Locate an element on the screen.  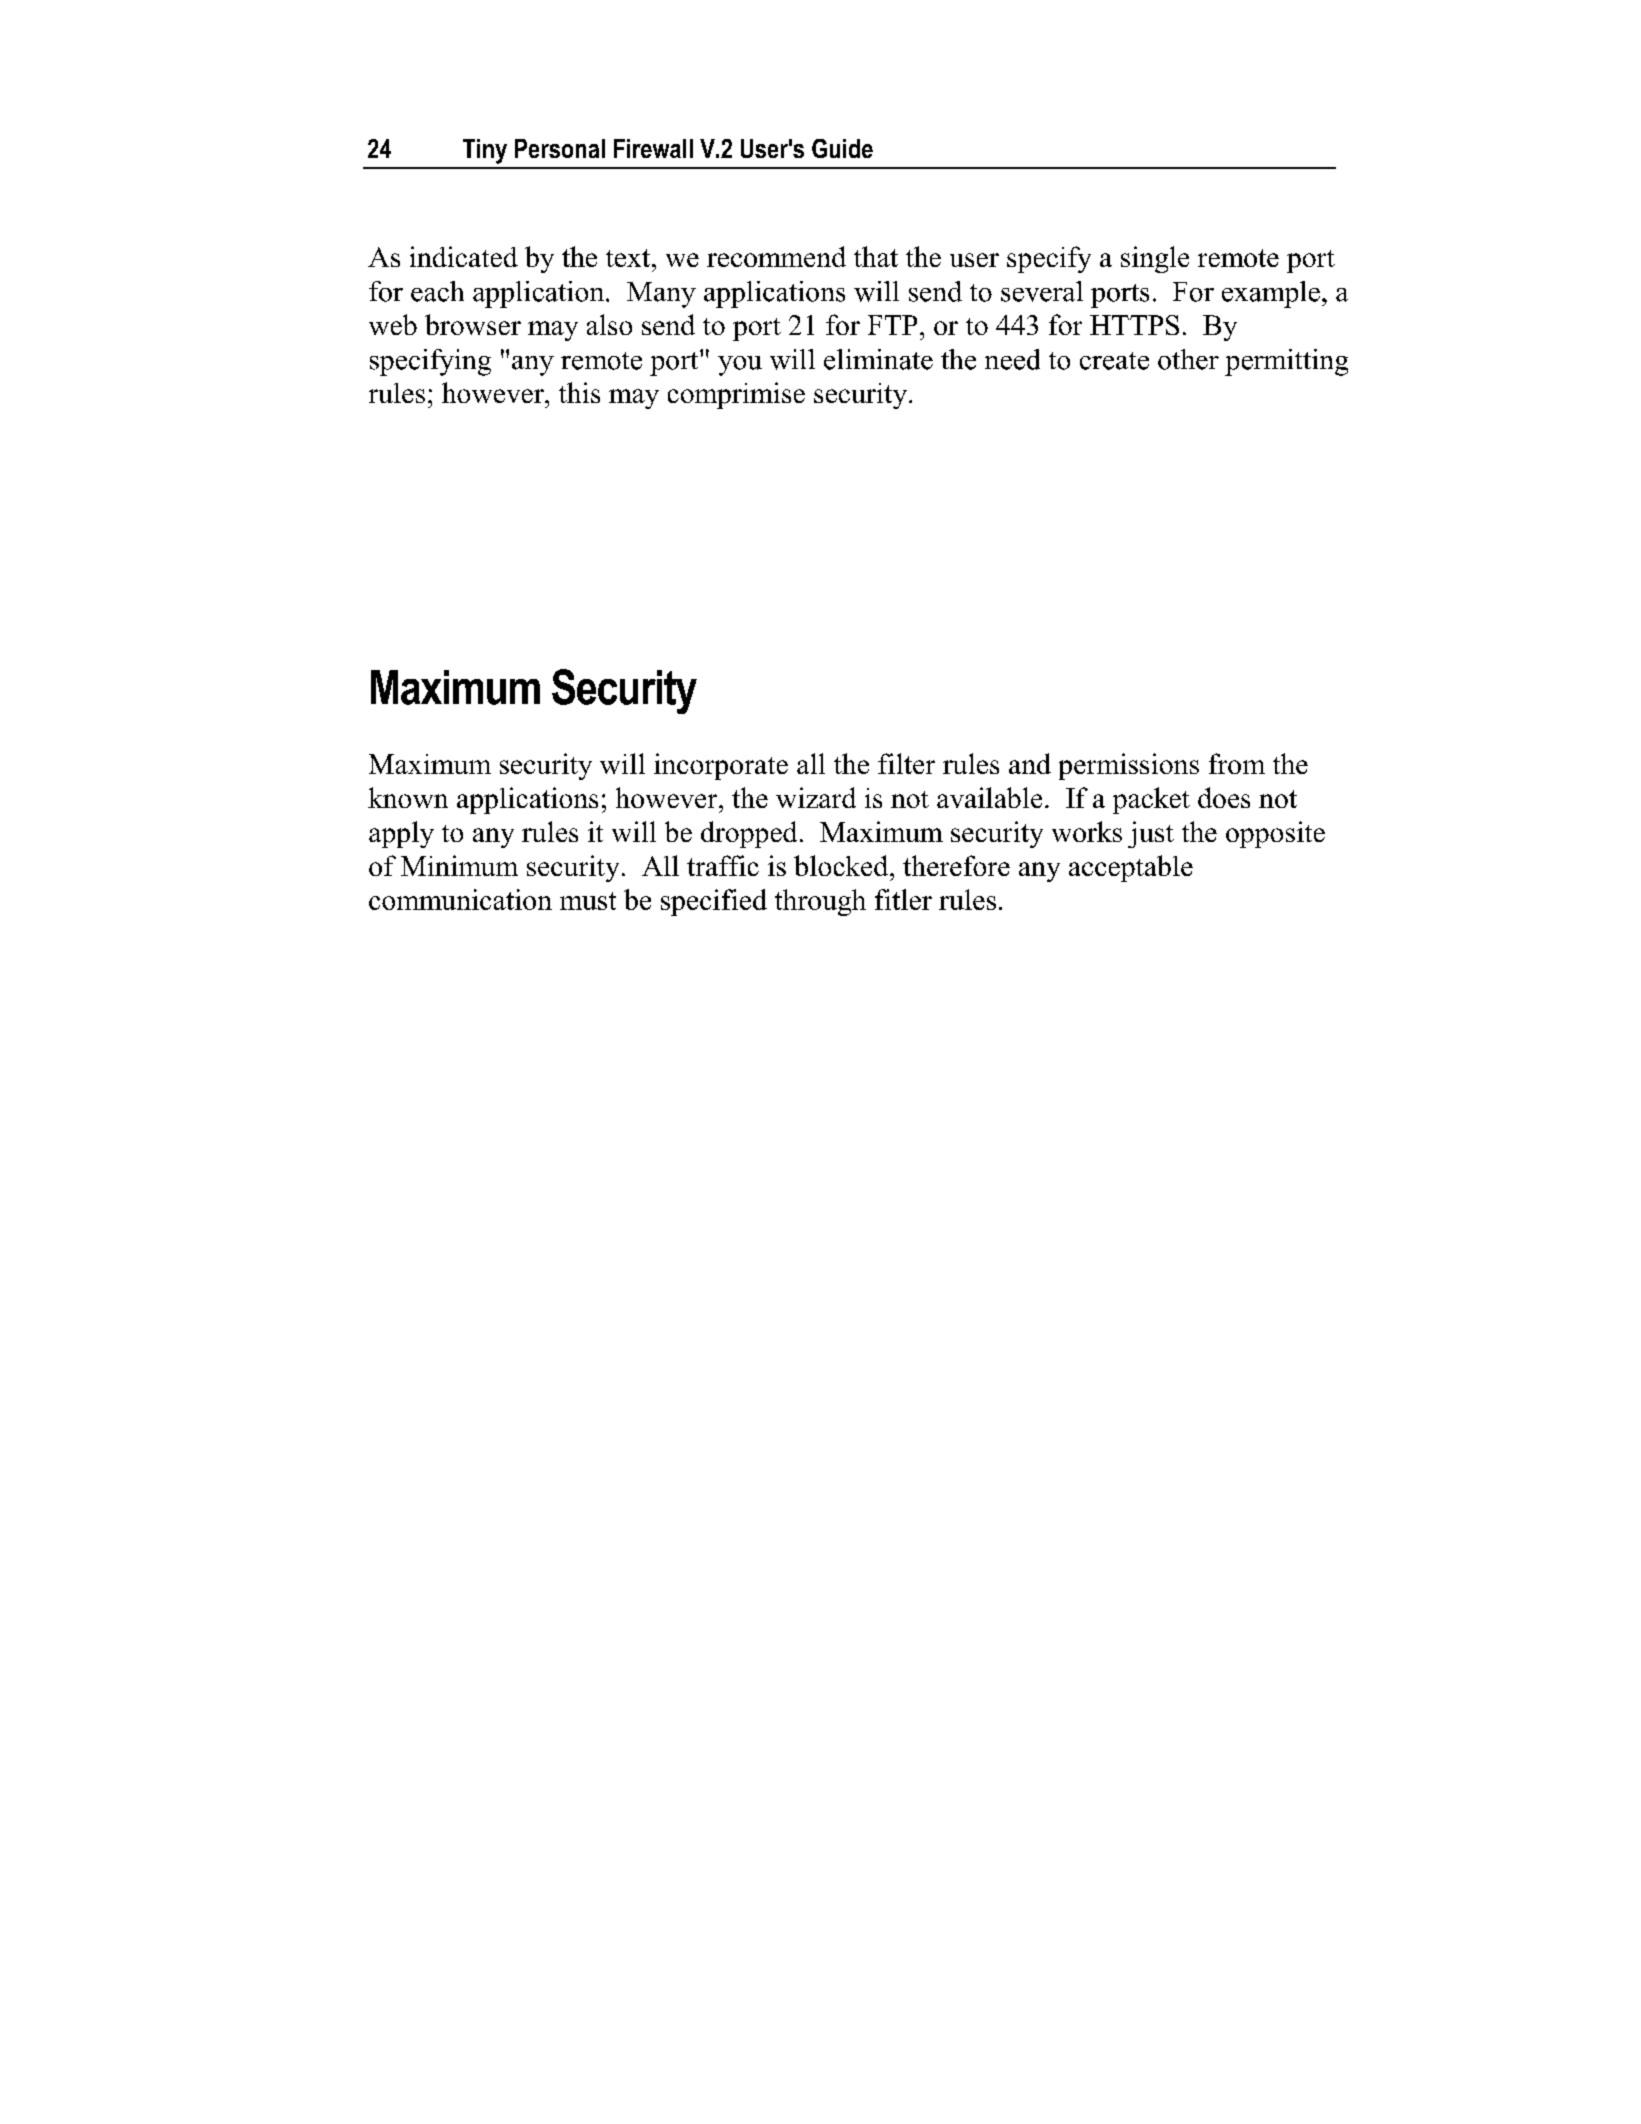
HTTPS is located at coordinates (1134, 325).
